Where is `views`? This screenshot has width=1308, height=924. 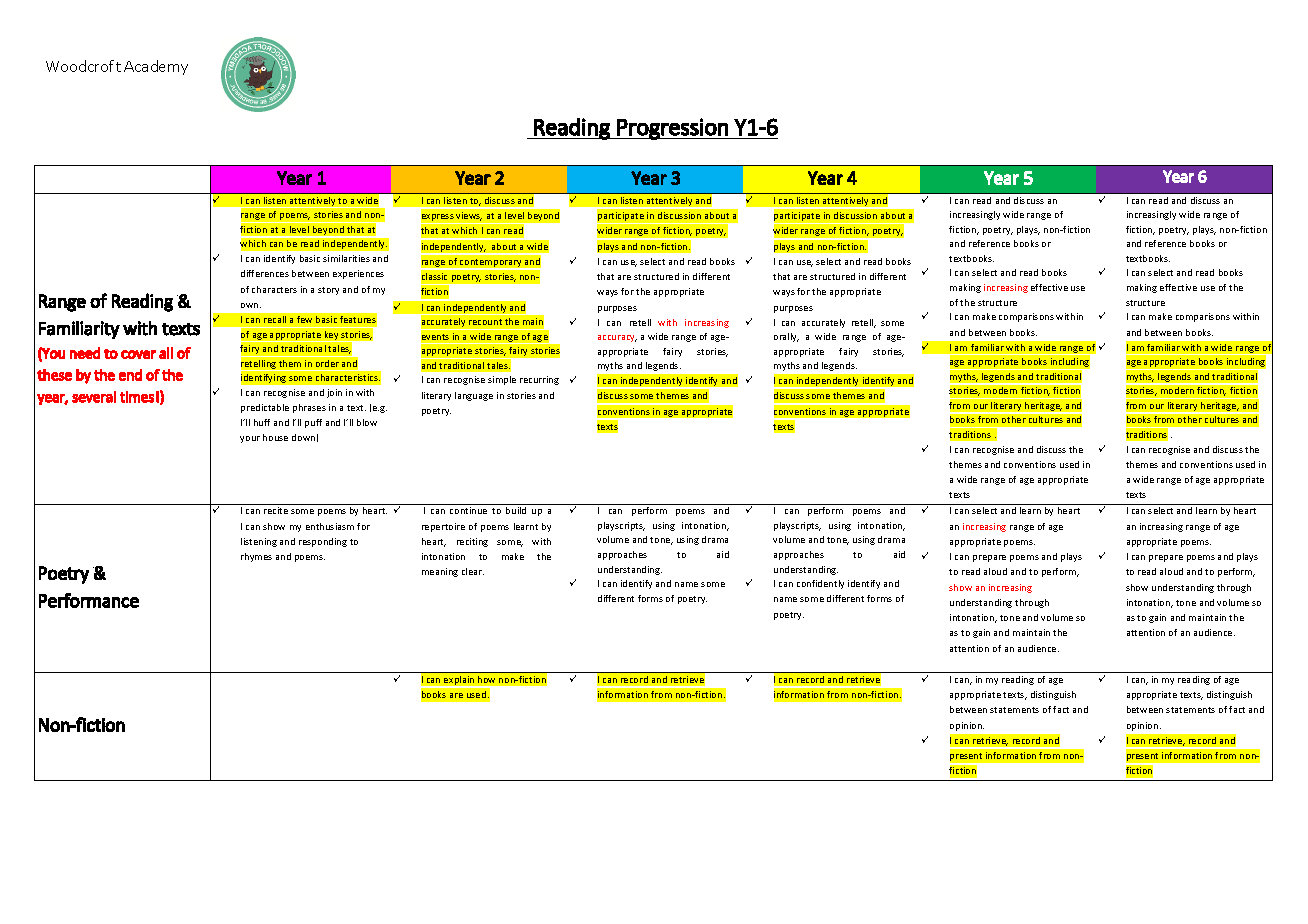 views is located at coordinates (469, 216).
